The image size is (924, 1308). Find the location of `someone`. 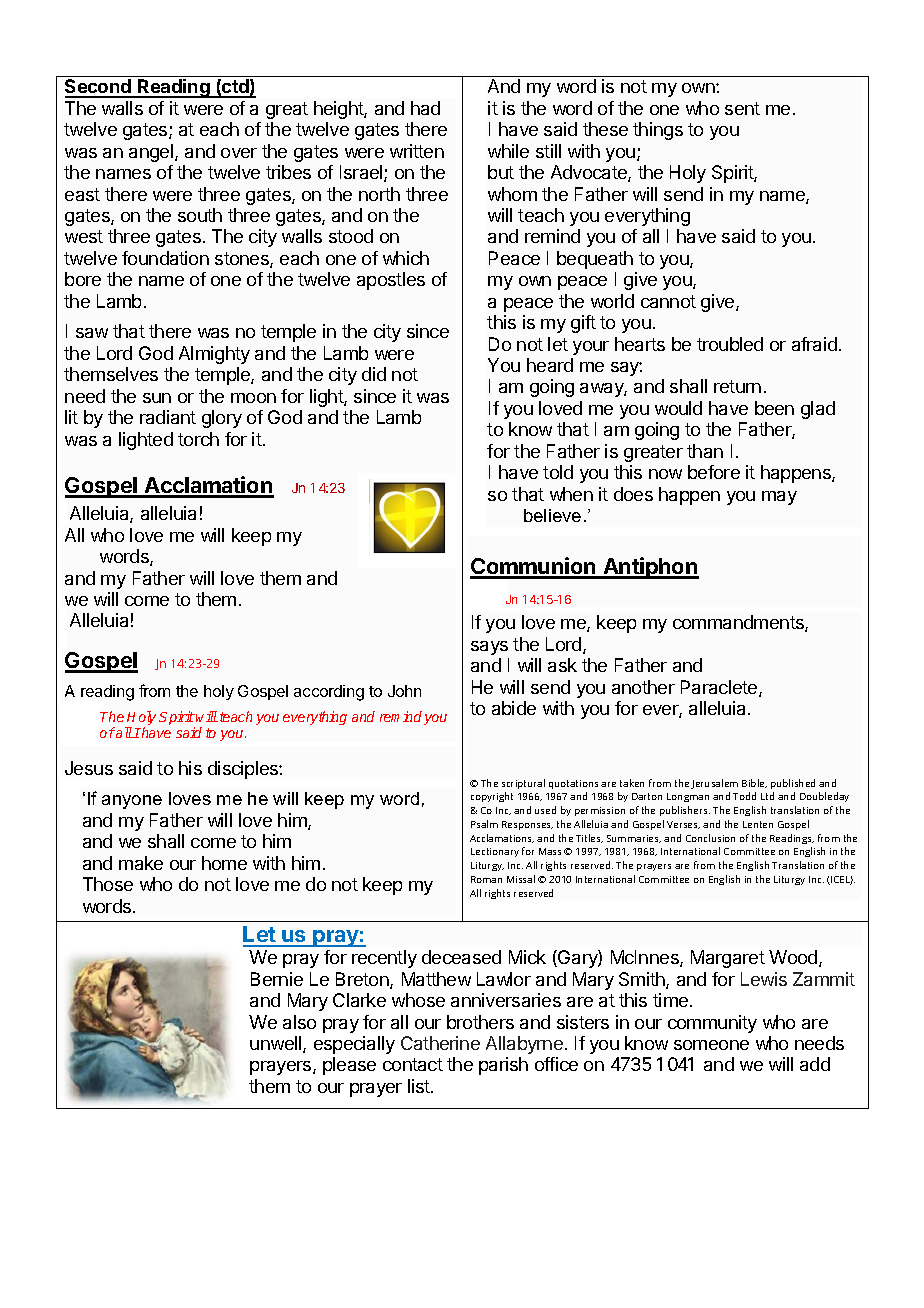

someone is located at coordinates (711, 1045).
